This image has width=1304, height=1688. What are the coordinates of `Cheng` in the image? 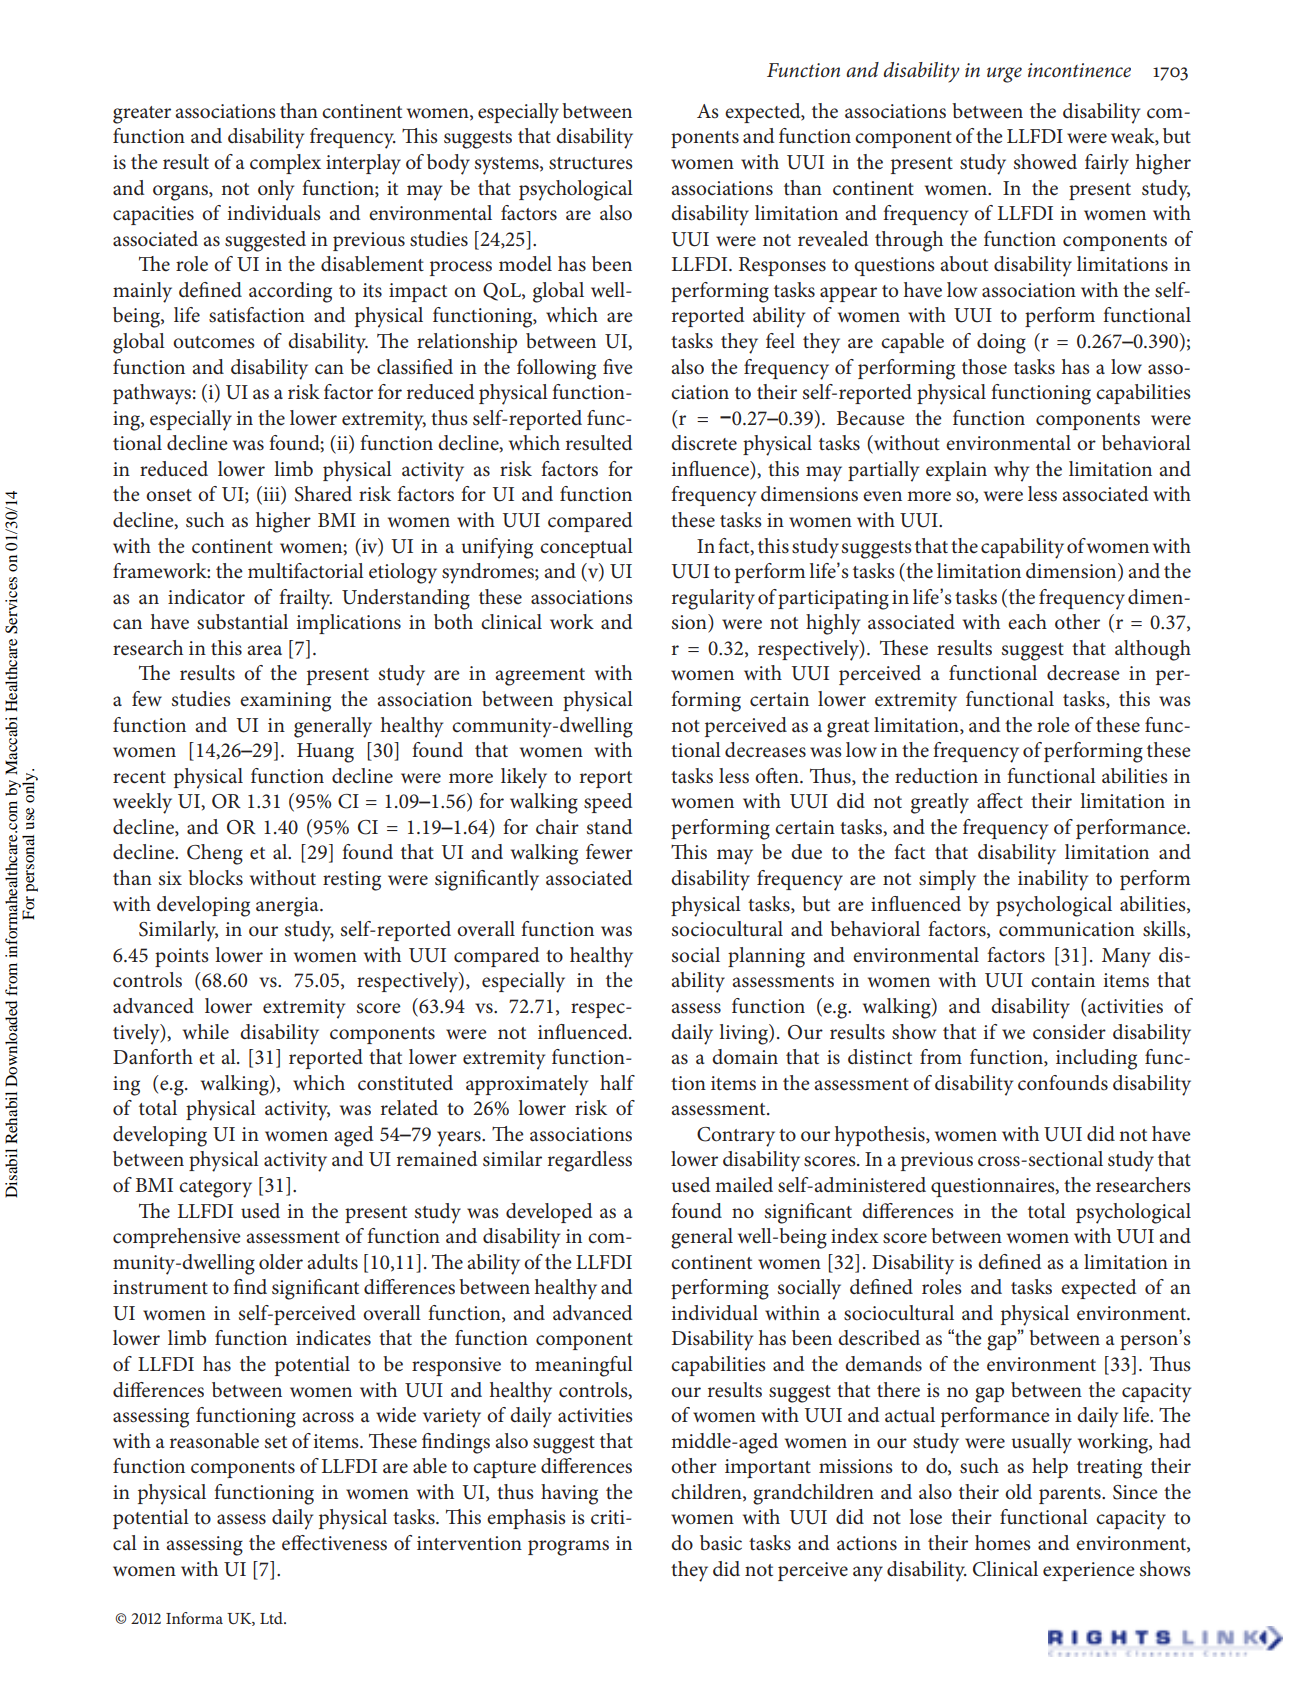 It's located at (215, 854).
